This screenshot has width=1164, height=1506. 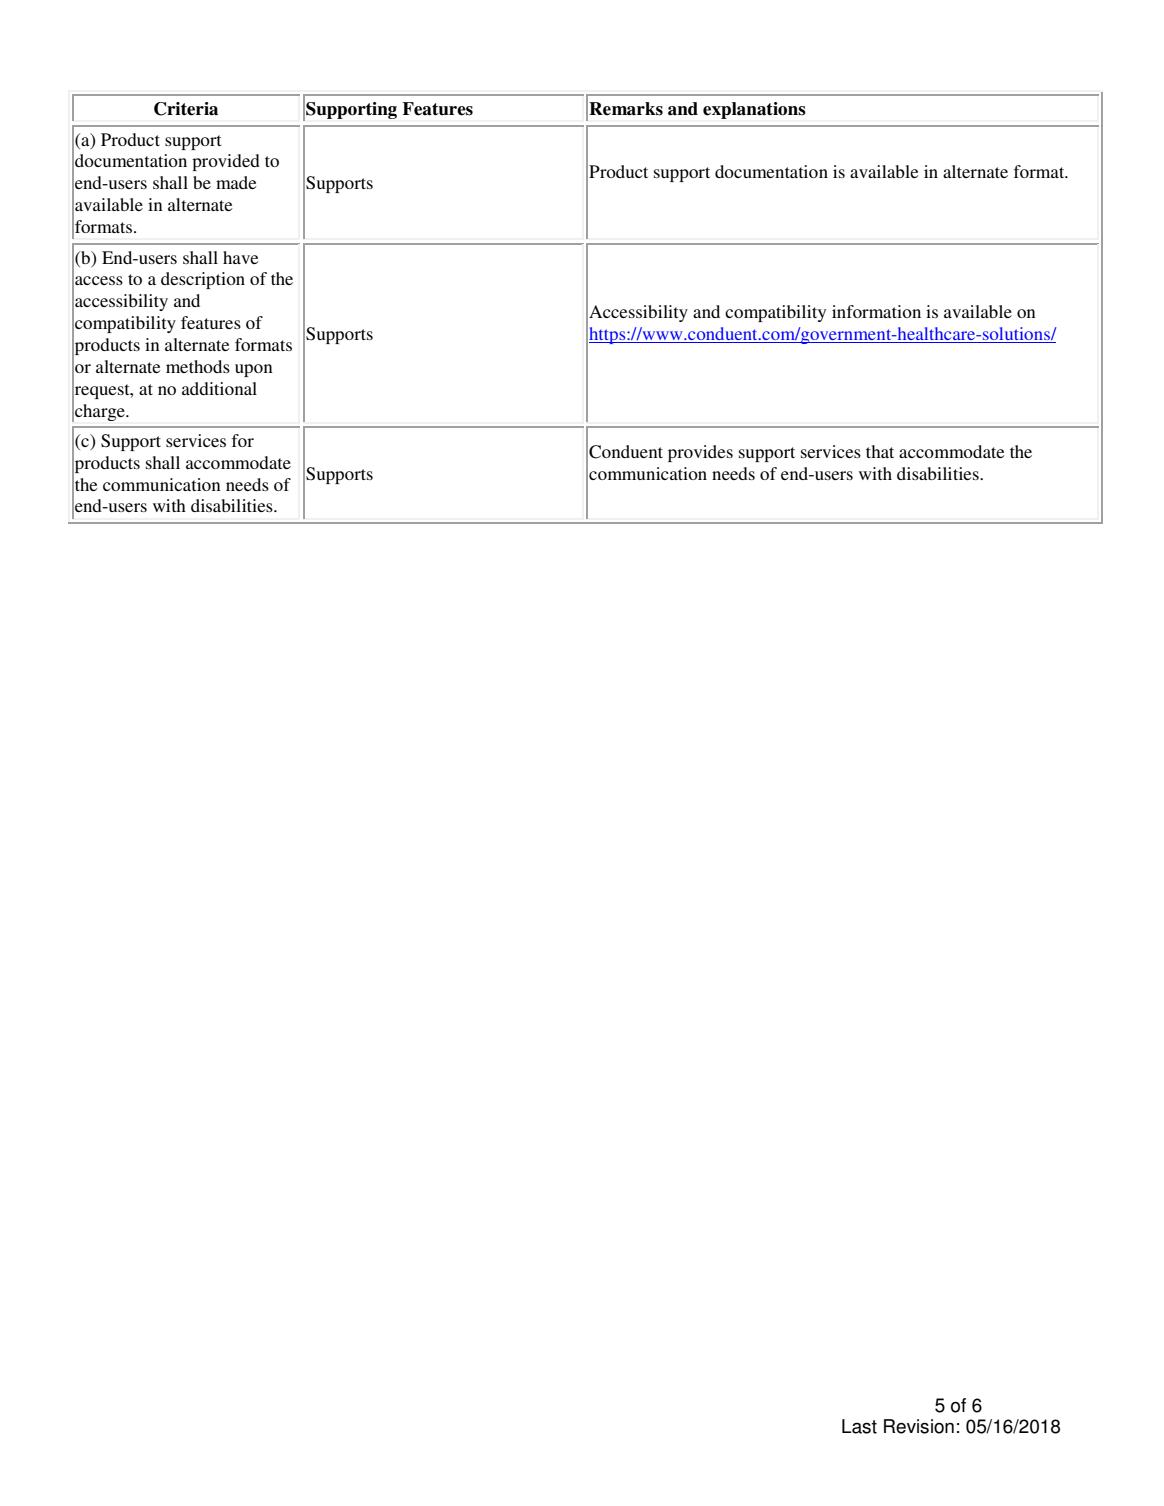 I want to click on Last, so click(x=859, y=1426).
